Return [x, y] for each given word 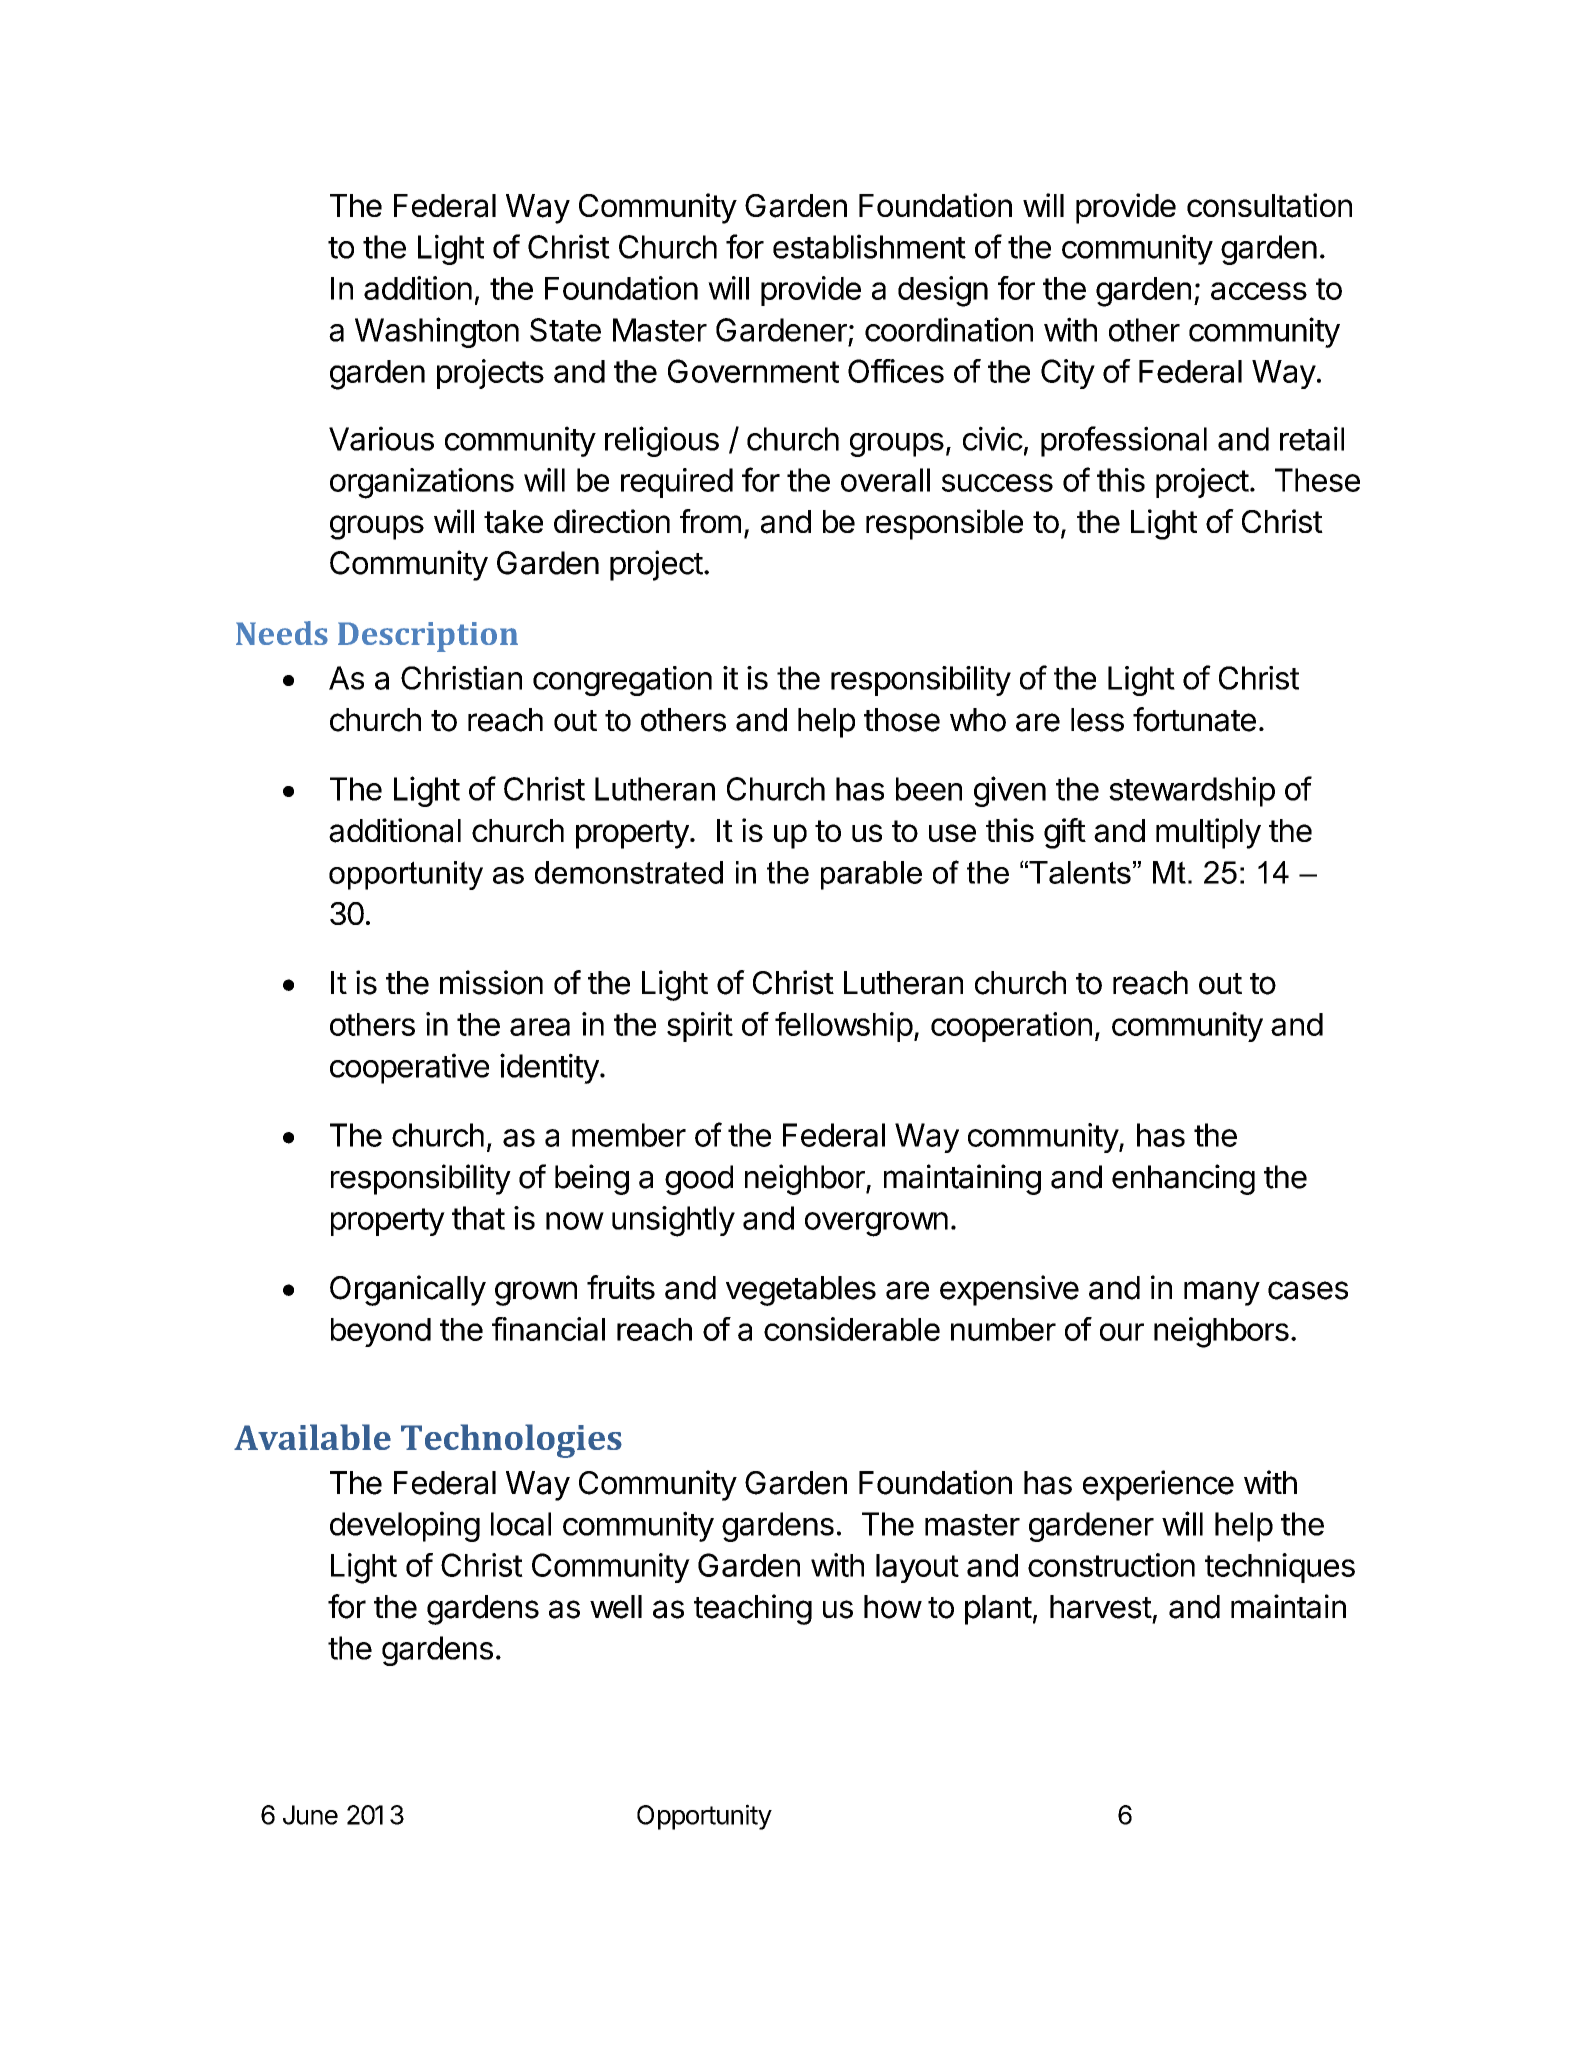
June [310, 1815]
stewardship [1192, 791]
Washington [437, 332]
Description [428, 637]
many [1222, 1293]
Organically [408, 1290]
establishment [869, 246]
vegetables [801, 1291]
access [1259, 291]
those [902, 720]
